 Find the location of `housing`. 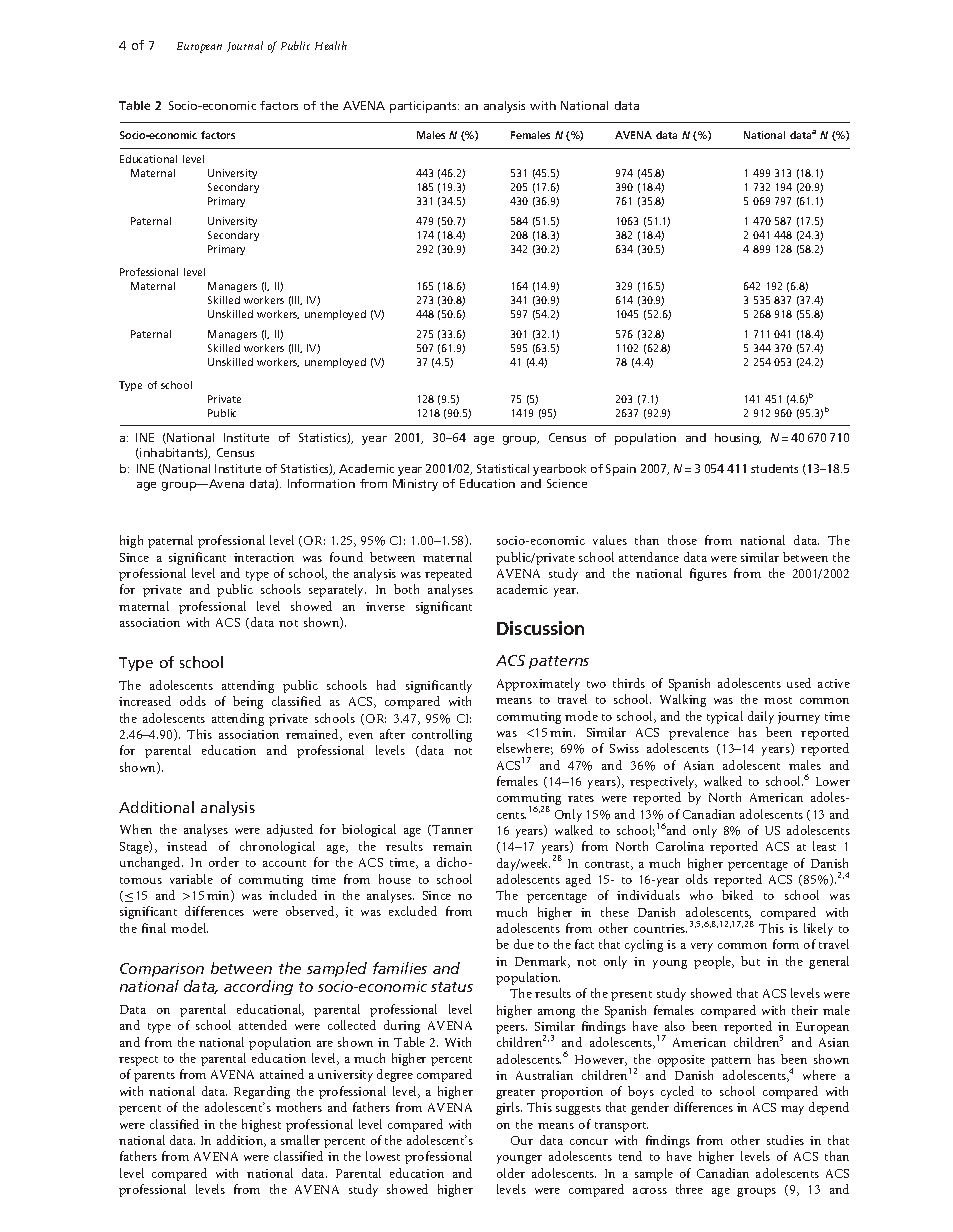

housing is located at coordinates (738, 439).
